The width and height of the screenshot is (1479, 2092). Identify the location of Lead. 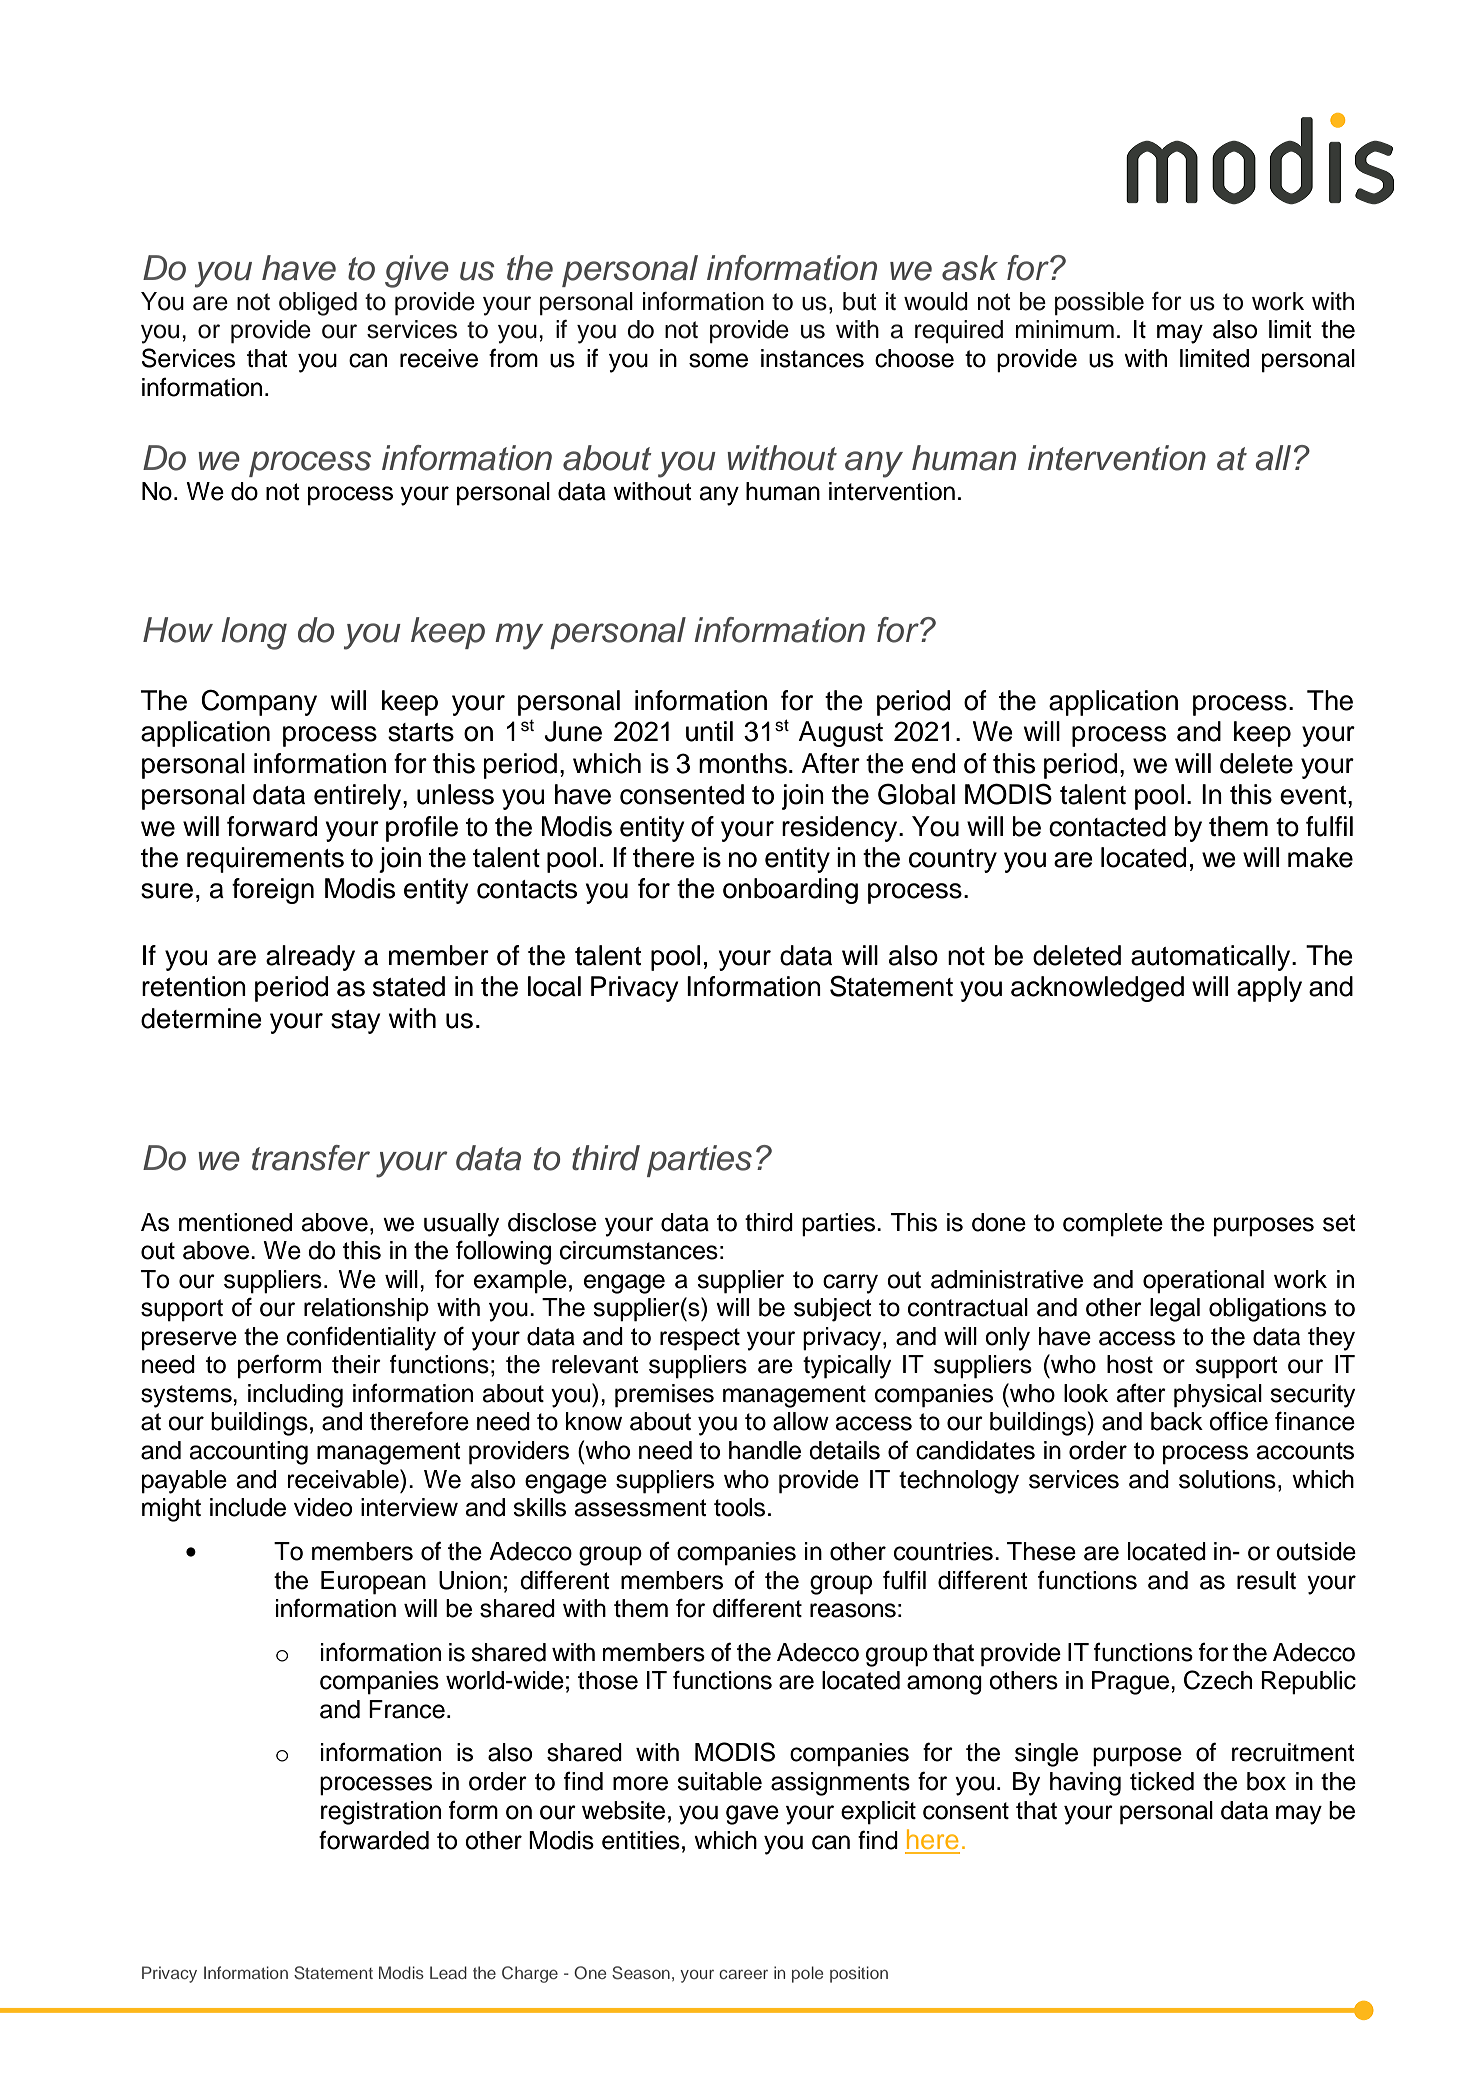
(448, 1972).
